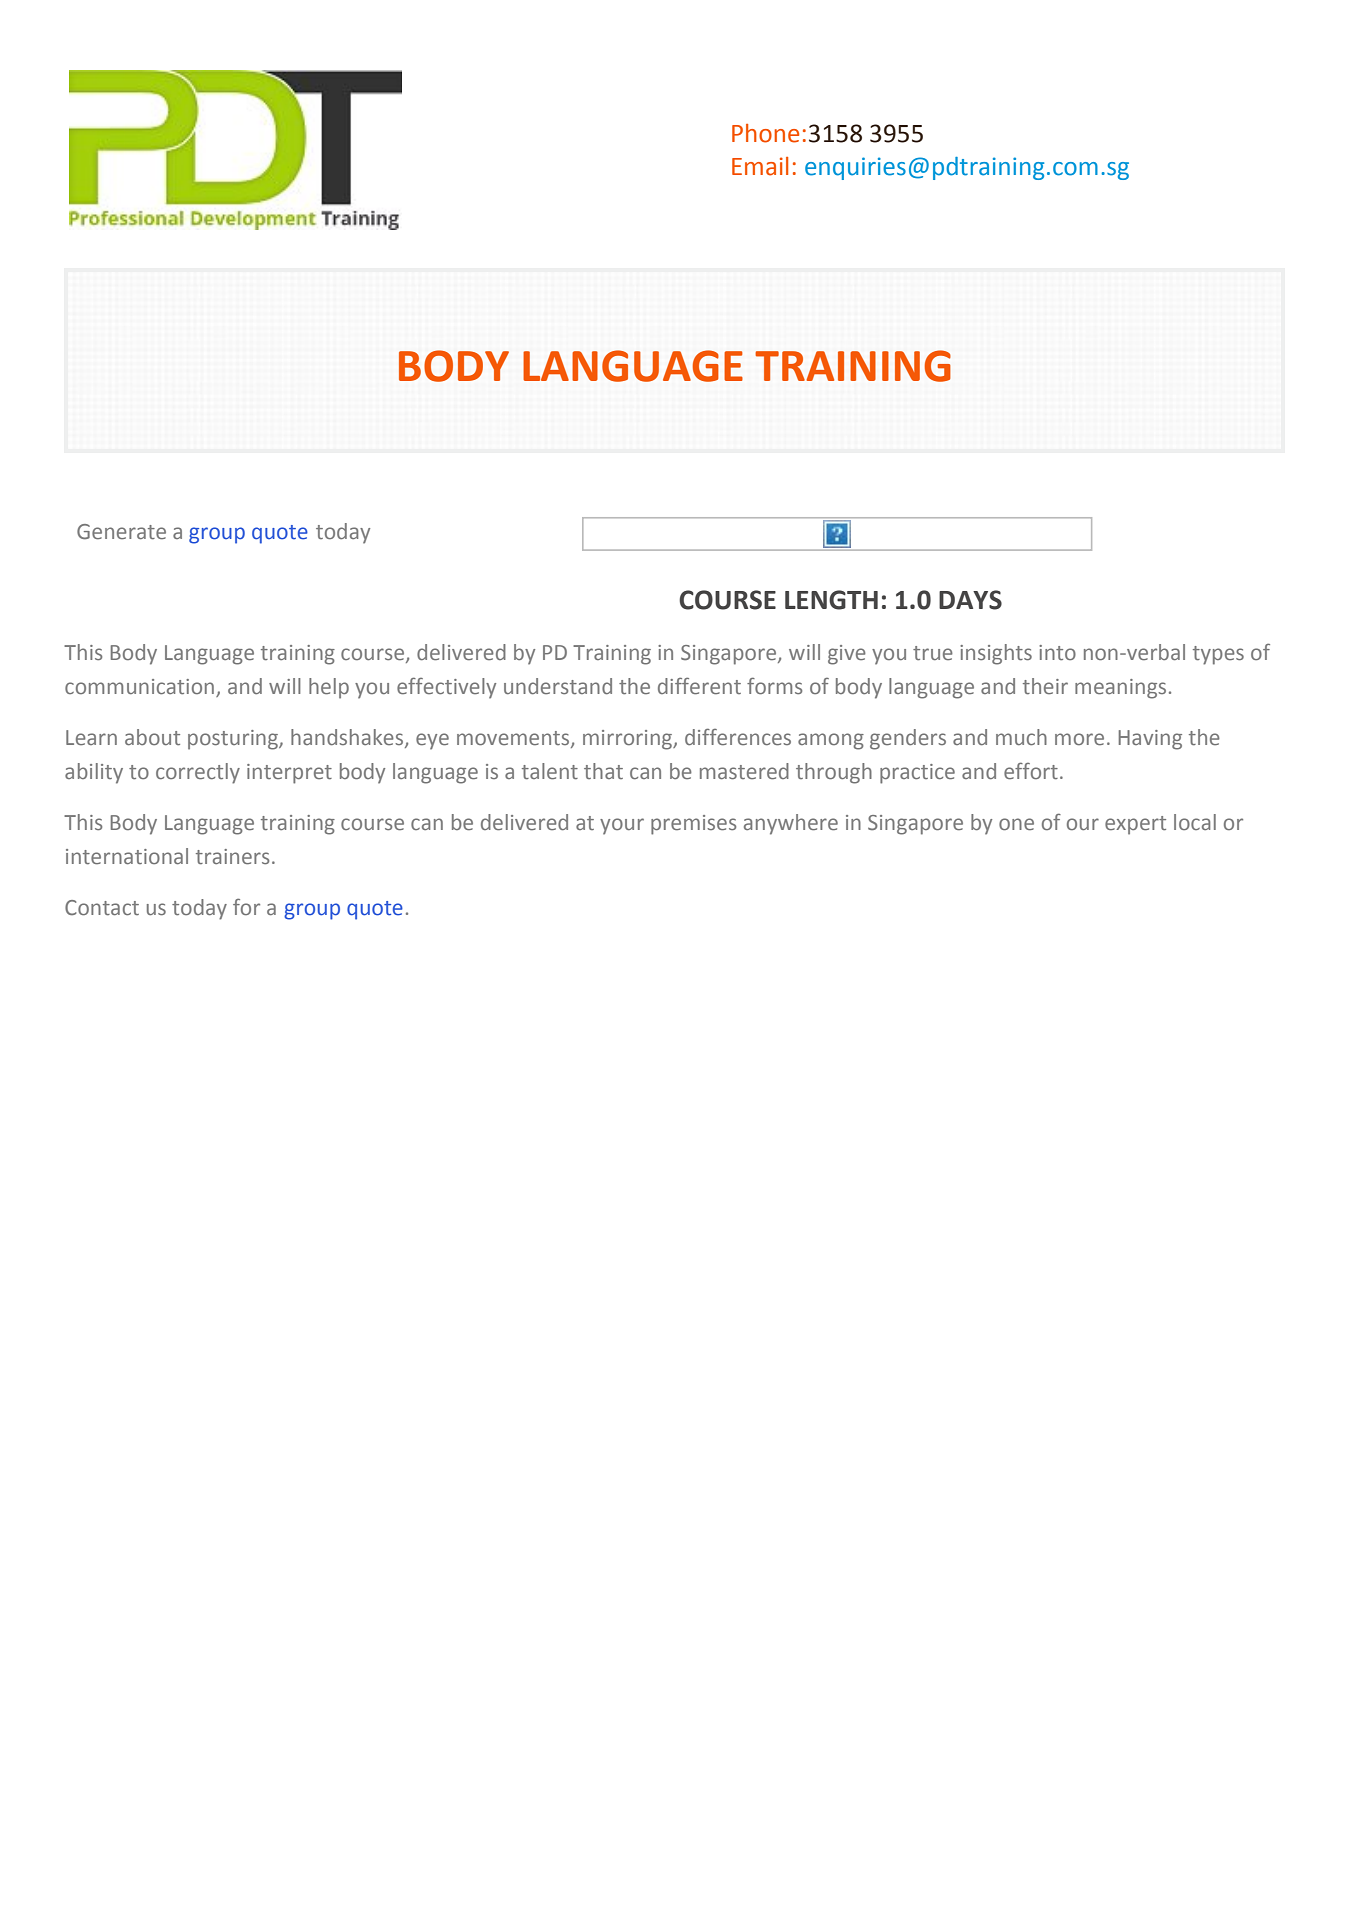 This image has width=1350, height=1911. I want to click on trainers, so click(232, 857).
